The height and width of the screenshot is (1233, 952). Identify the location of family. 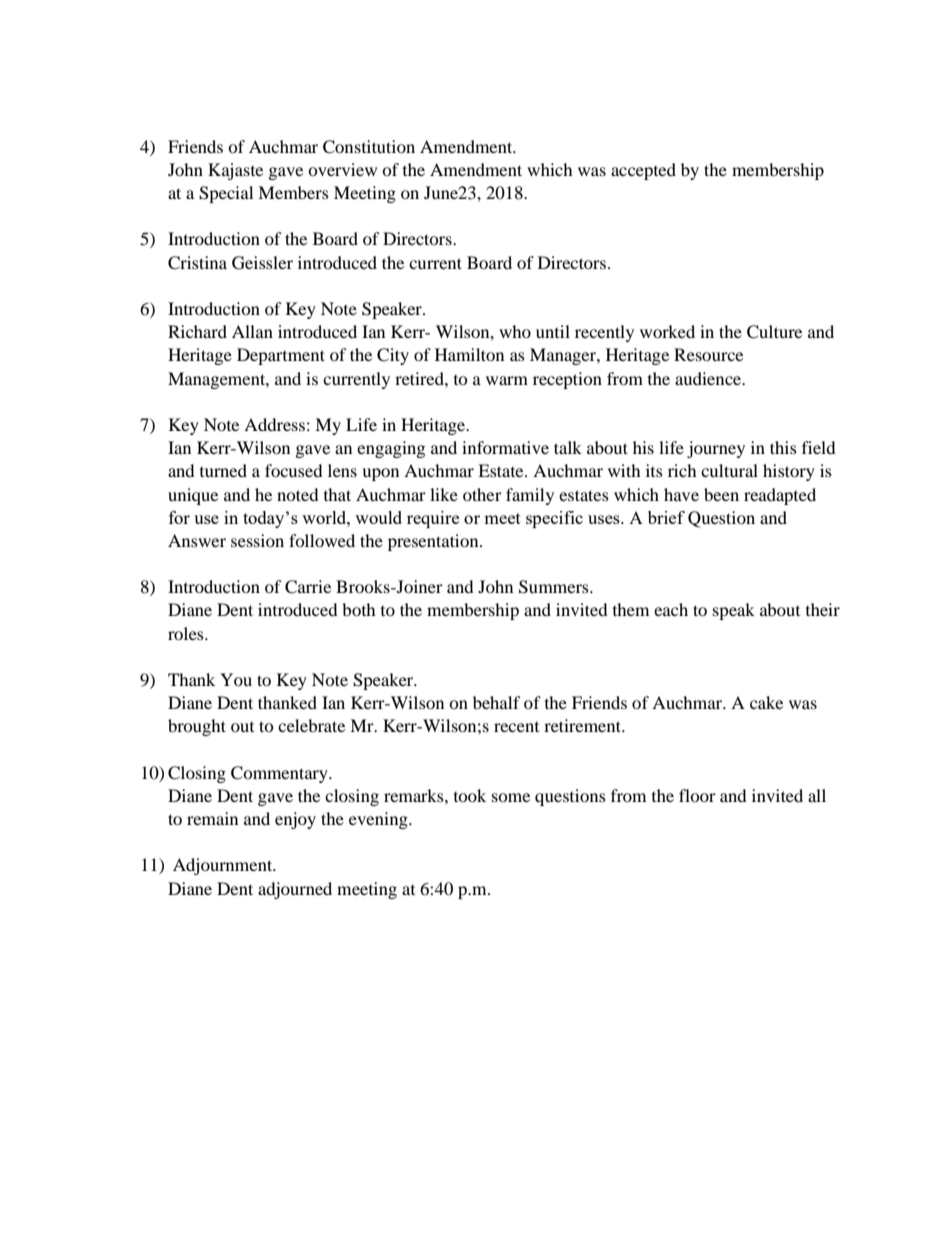
(530, 496).
